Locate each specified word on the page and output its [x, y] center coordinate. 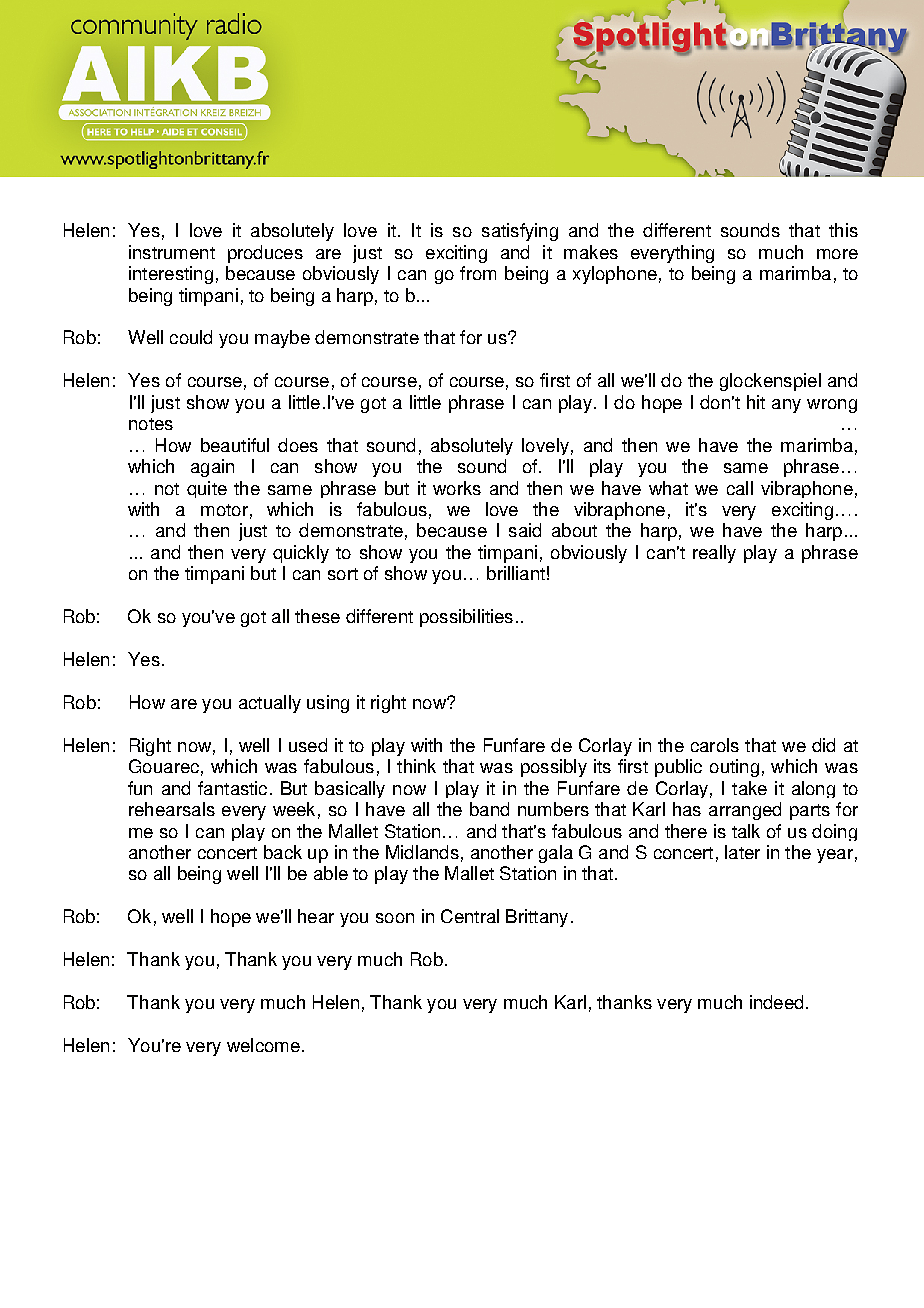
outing [734, 768]
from [478, 273]
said [525, 530]
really [714, 554]
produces [265, 254]
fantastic [232, 788]
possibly [554, 768]
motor [224, 510]
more [837, 254]
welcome [263, 1045]
